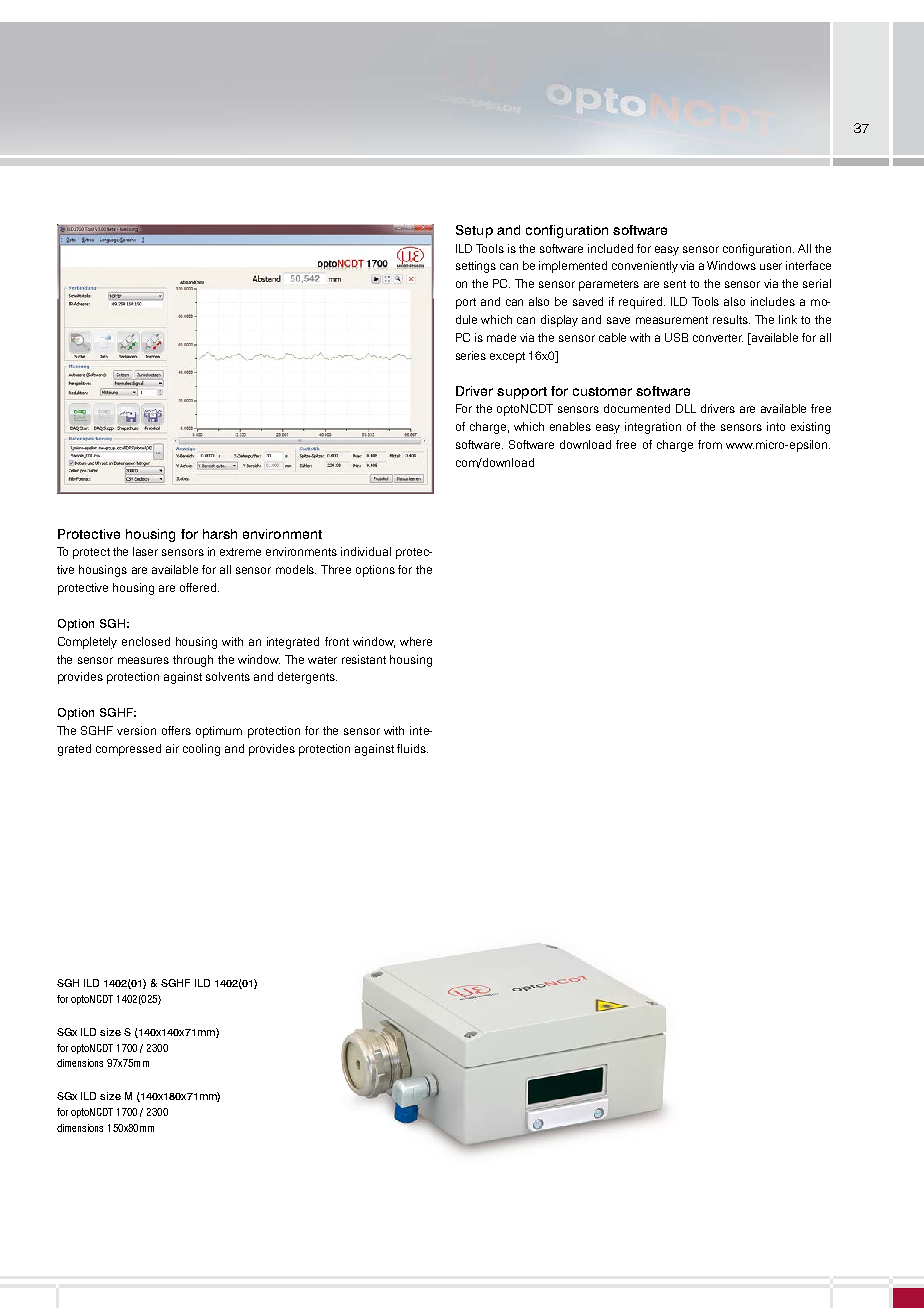 The height and width of the document is (1308, 924). I want to click on user, so click(771, 266).
